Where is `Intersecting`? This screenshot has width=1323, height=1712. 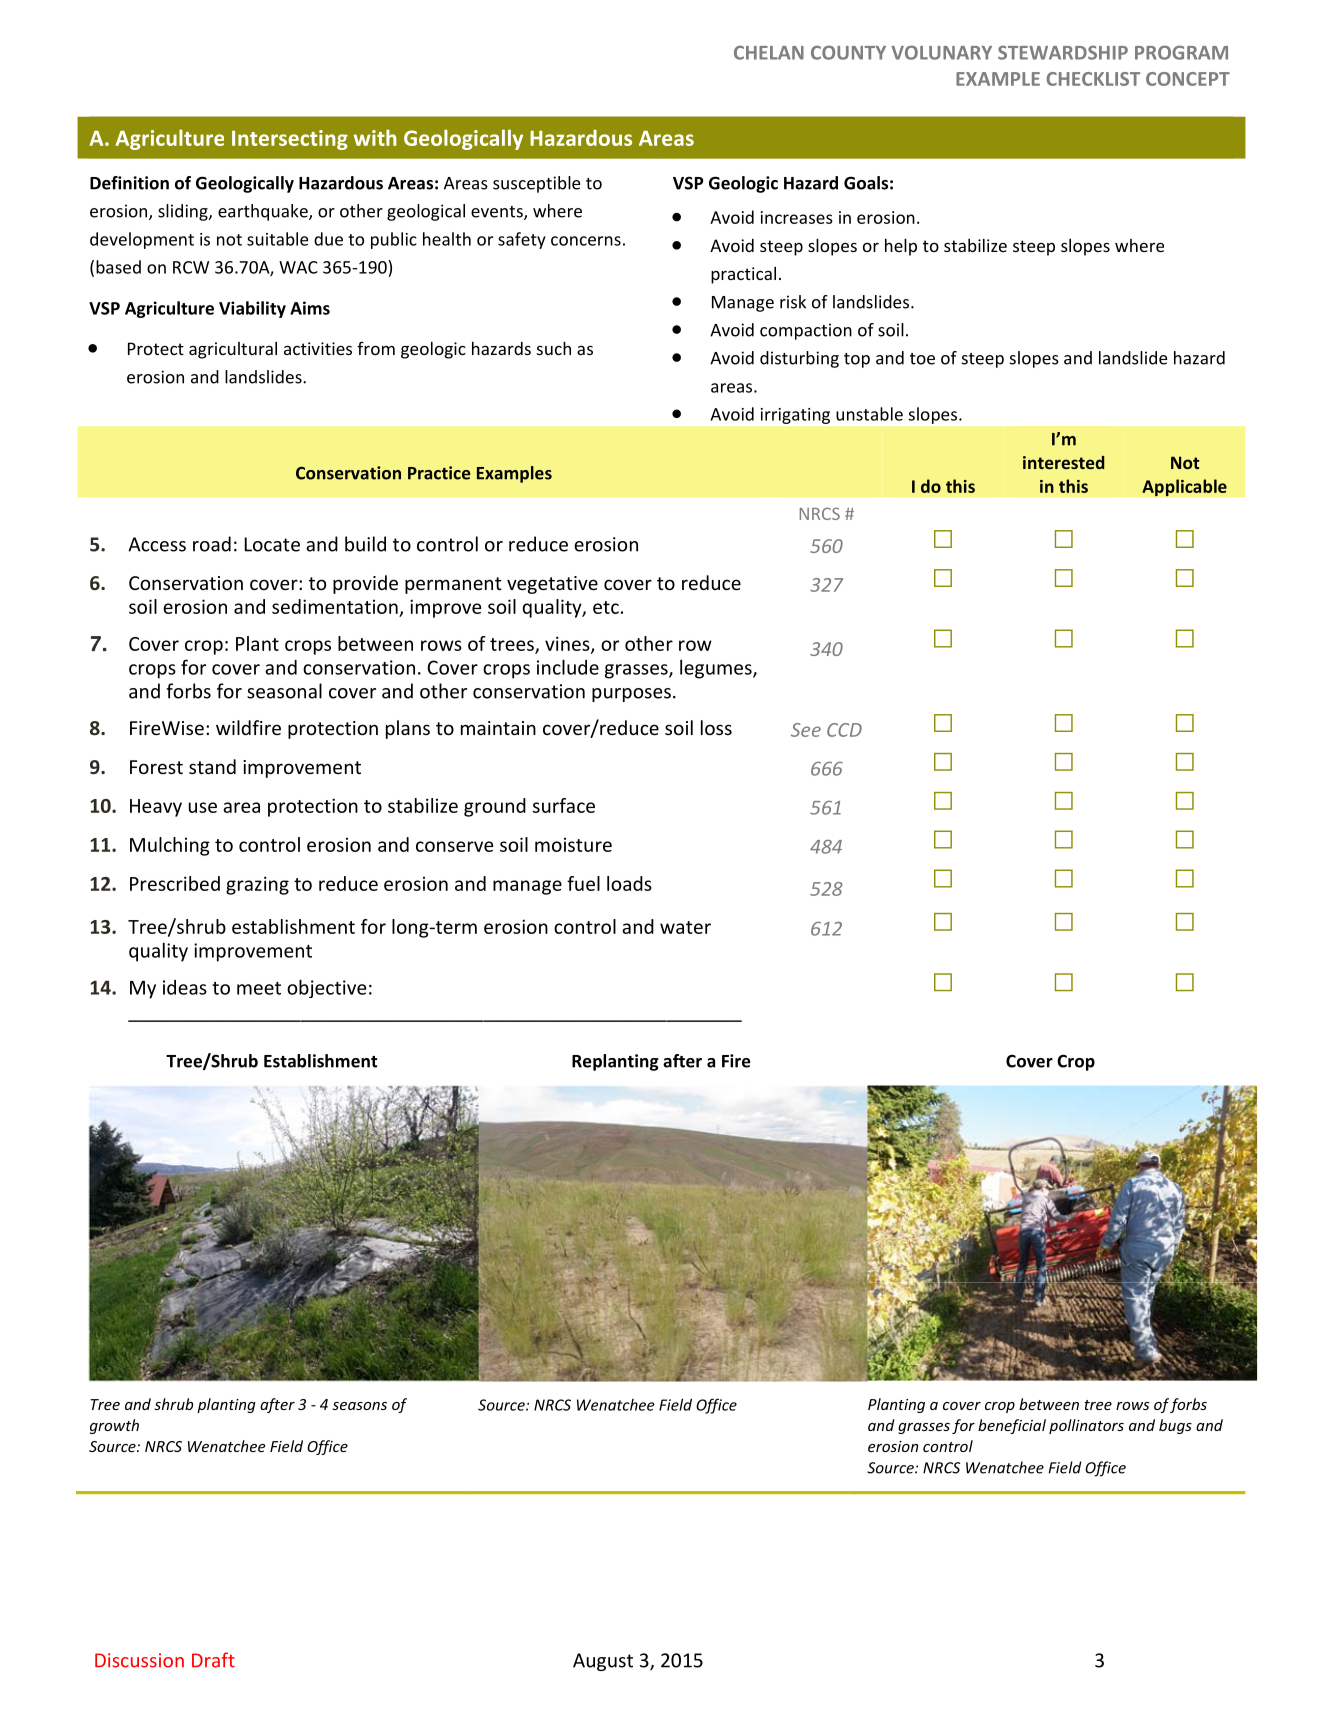
Intersecting is located at coordinates (290, 140).
